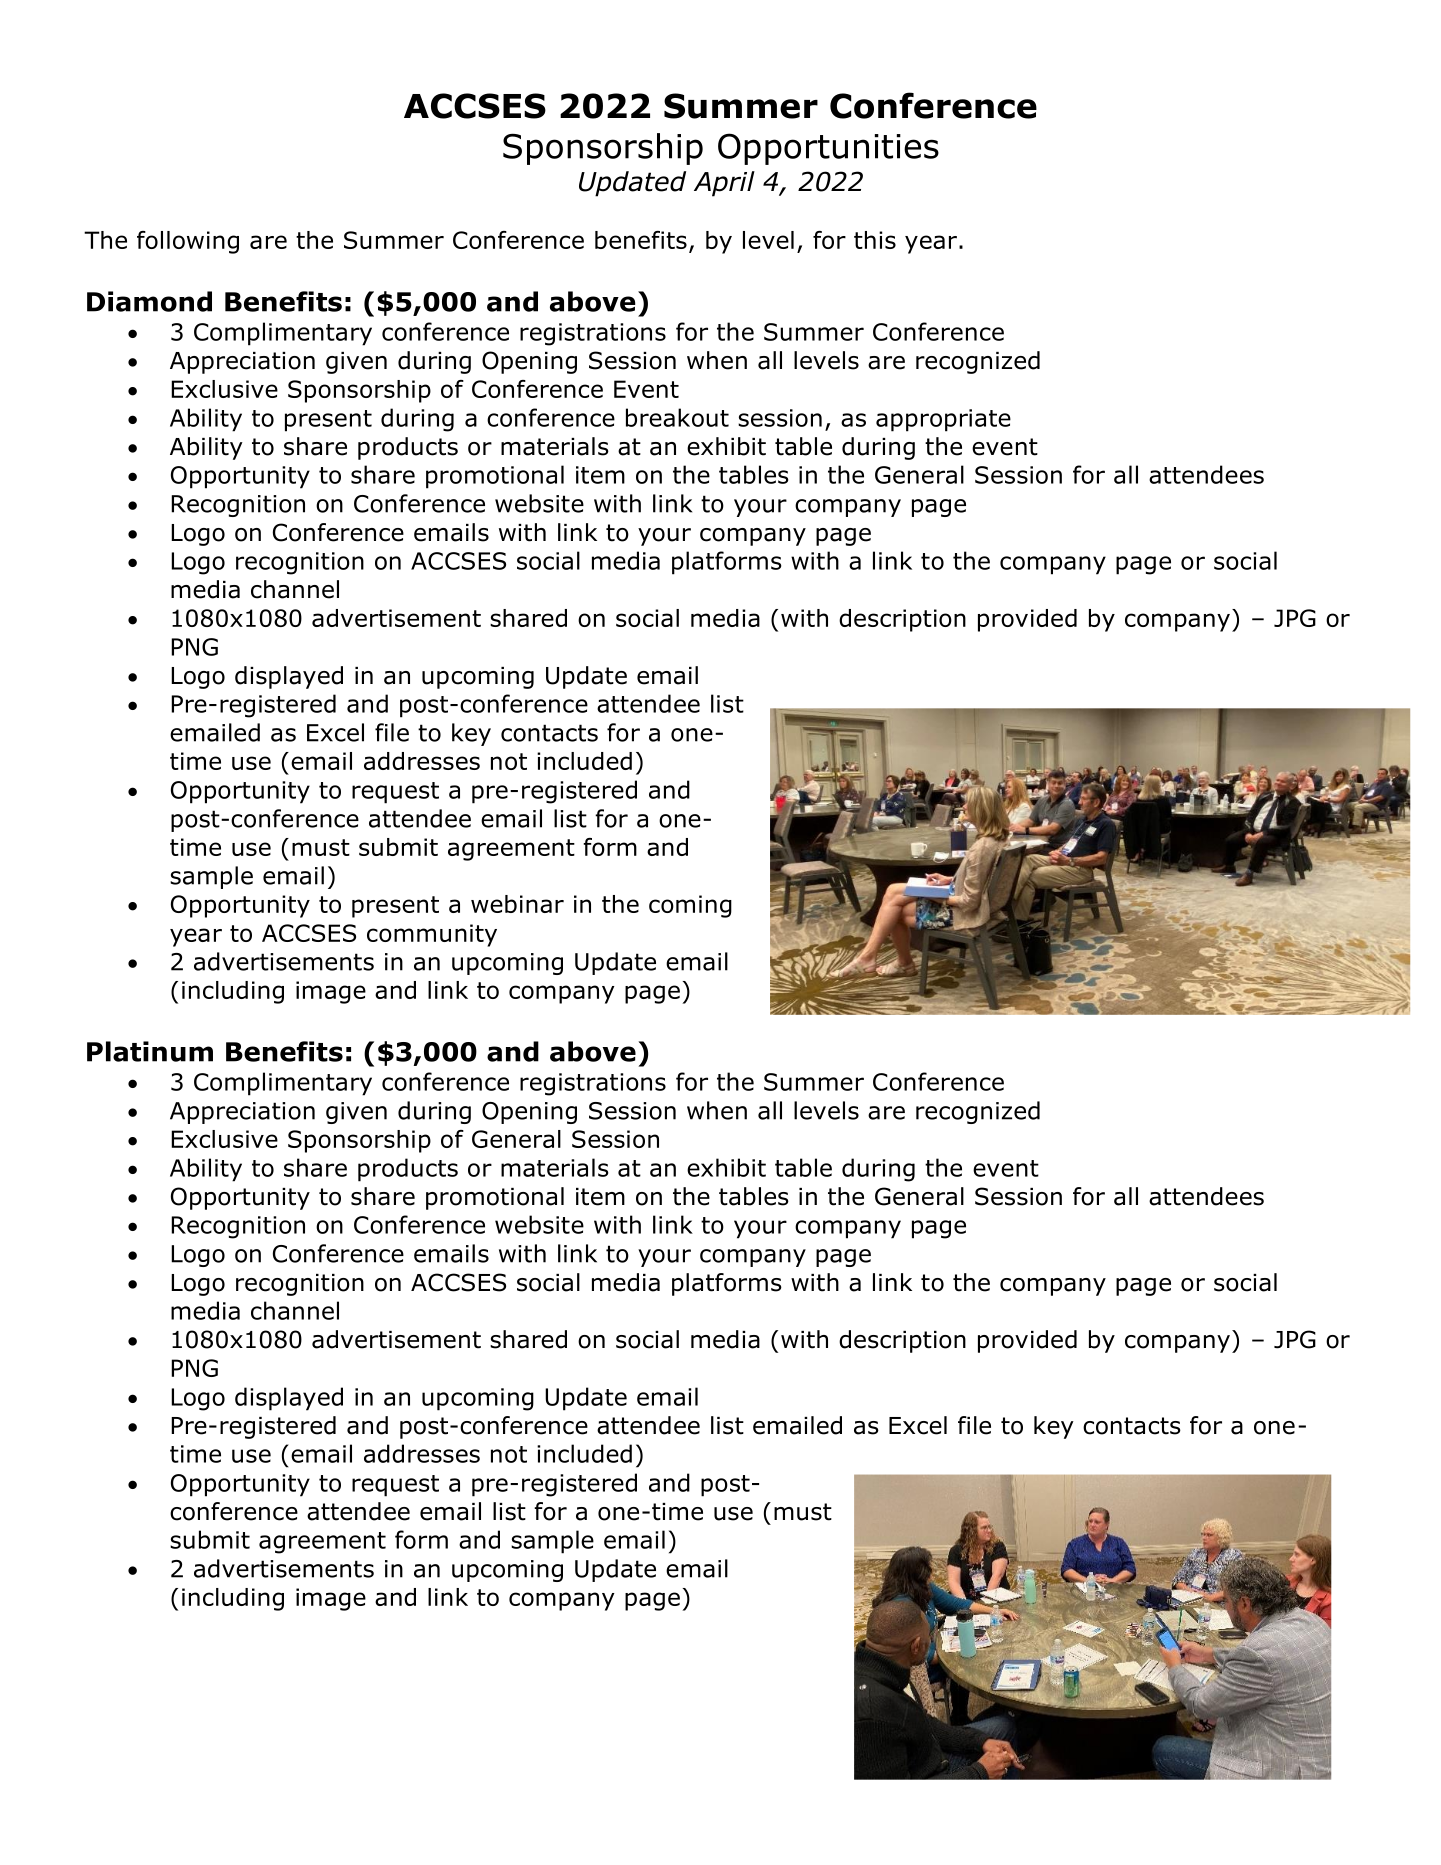 This screenshot has width=1441, height=1865. Describe the element at coordinates (432, 935) in the screenshot. I see `community` at that location.
